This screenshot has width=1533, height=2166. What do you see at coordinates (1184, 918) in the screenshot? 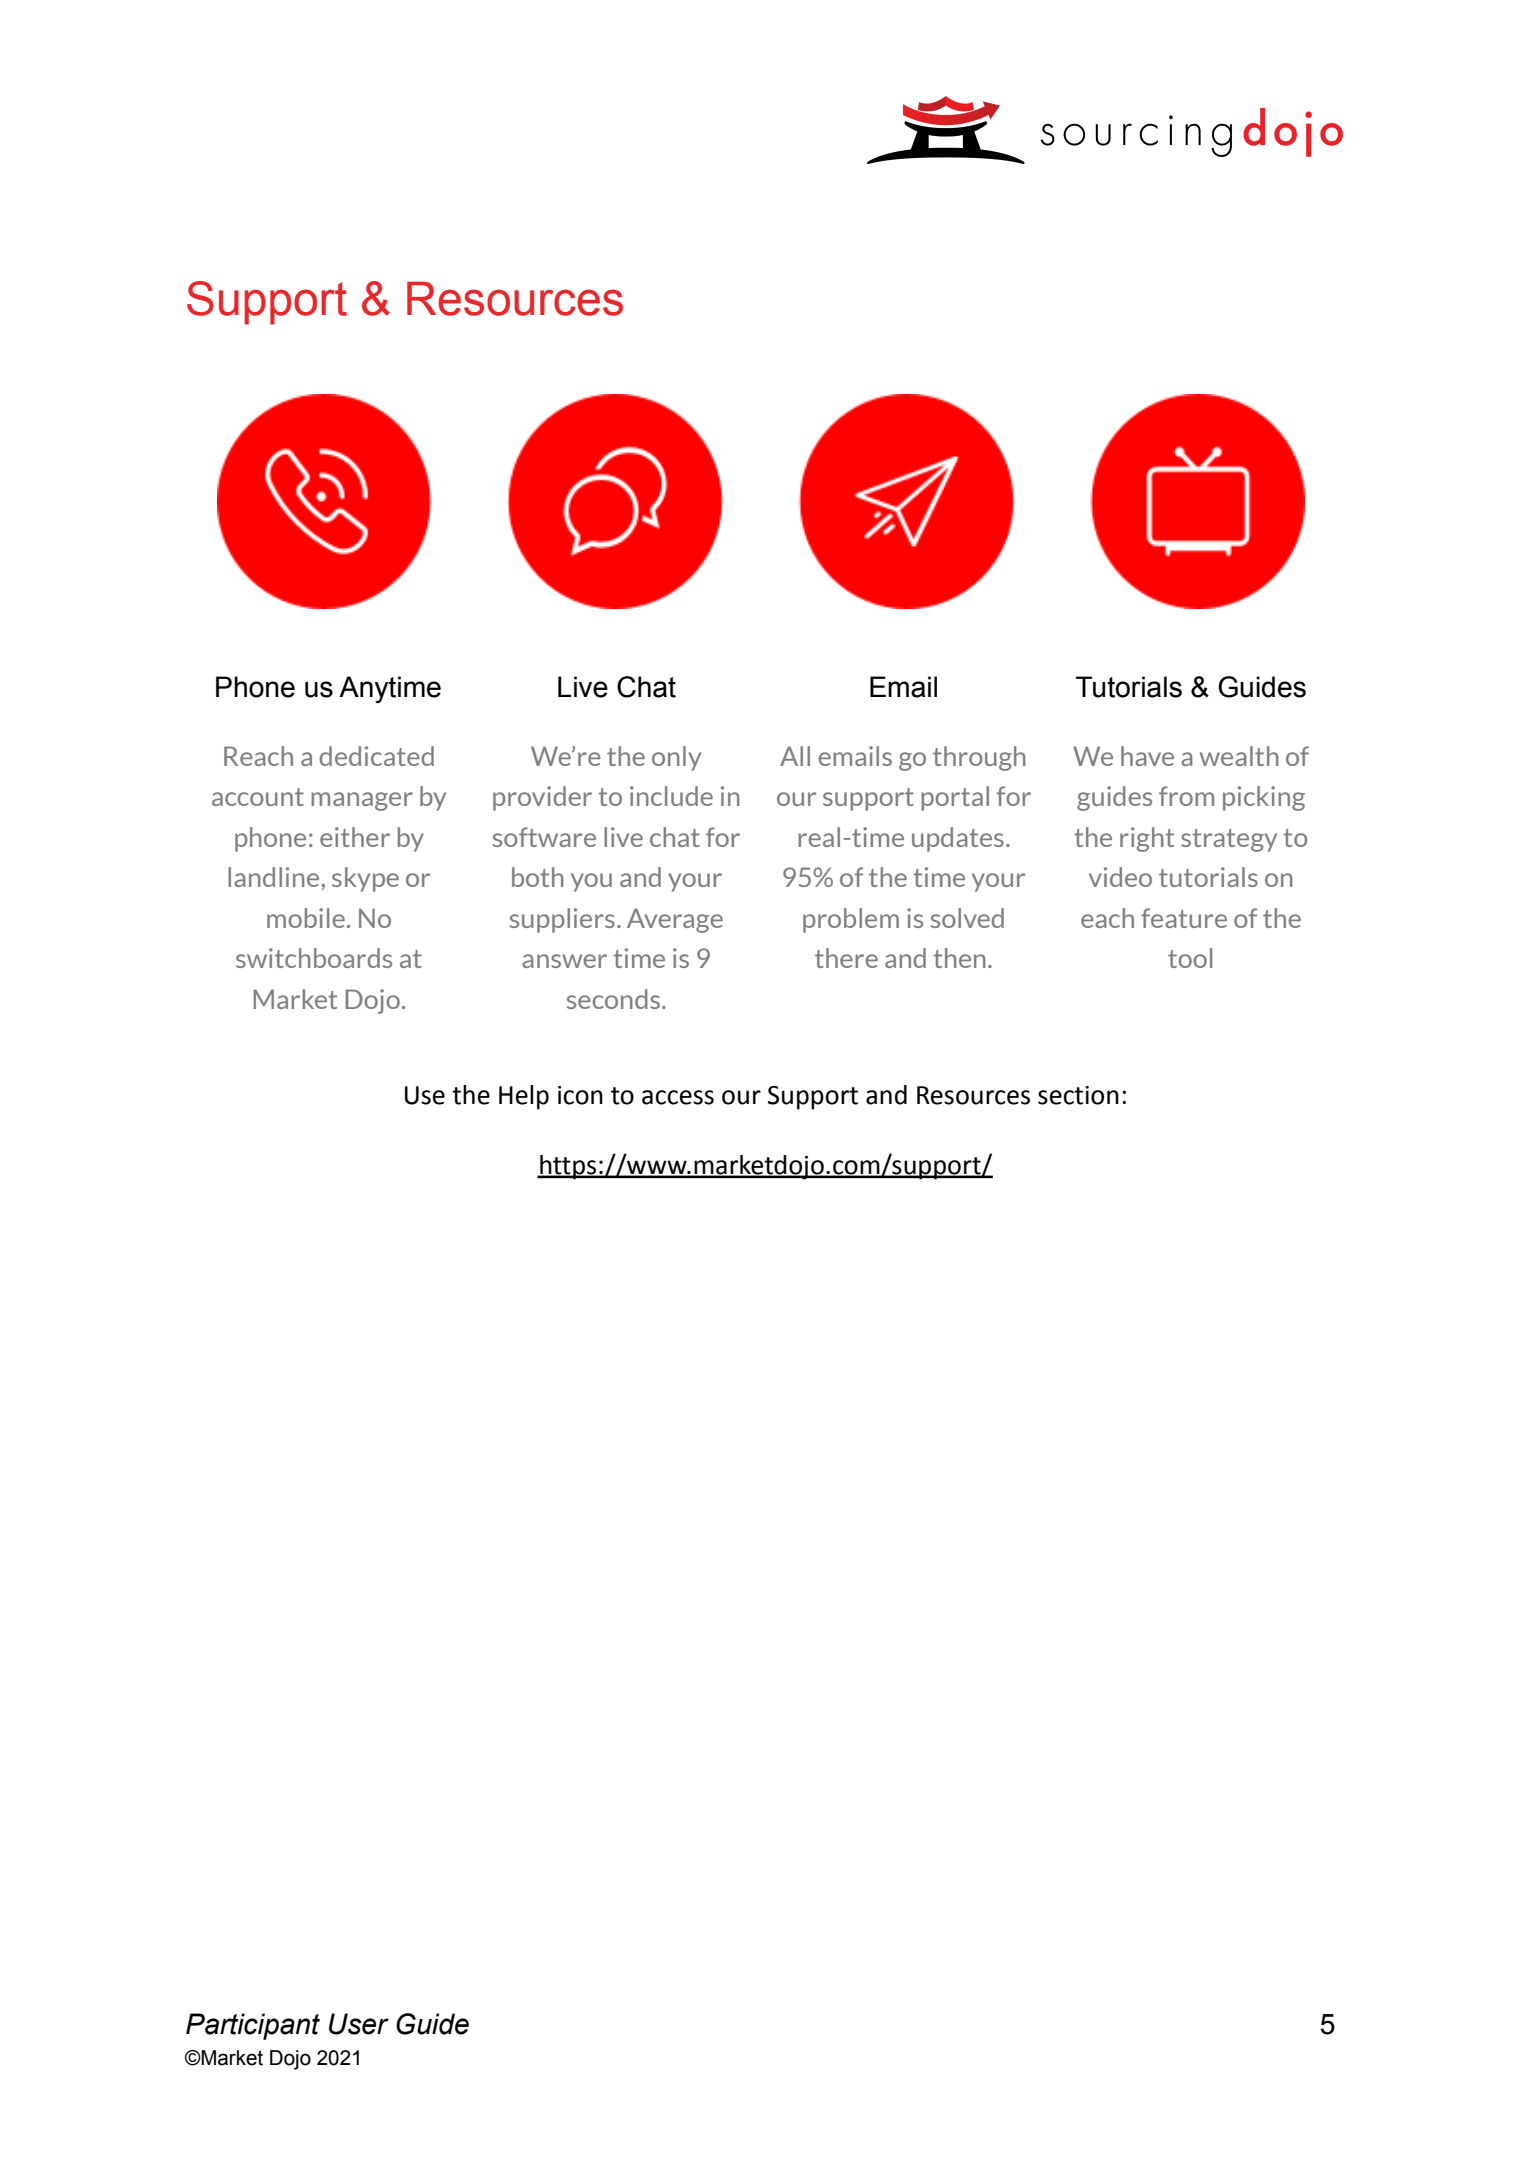
I see `feature` at bounding box center [1184, 918].
